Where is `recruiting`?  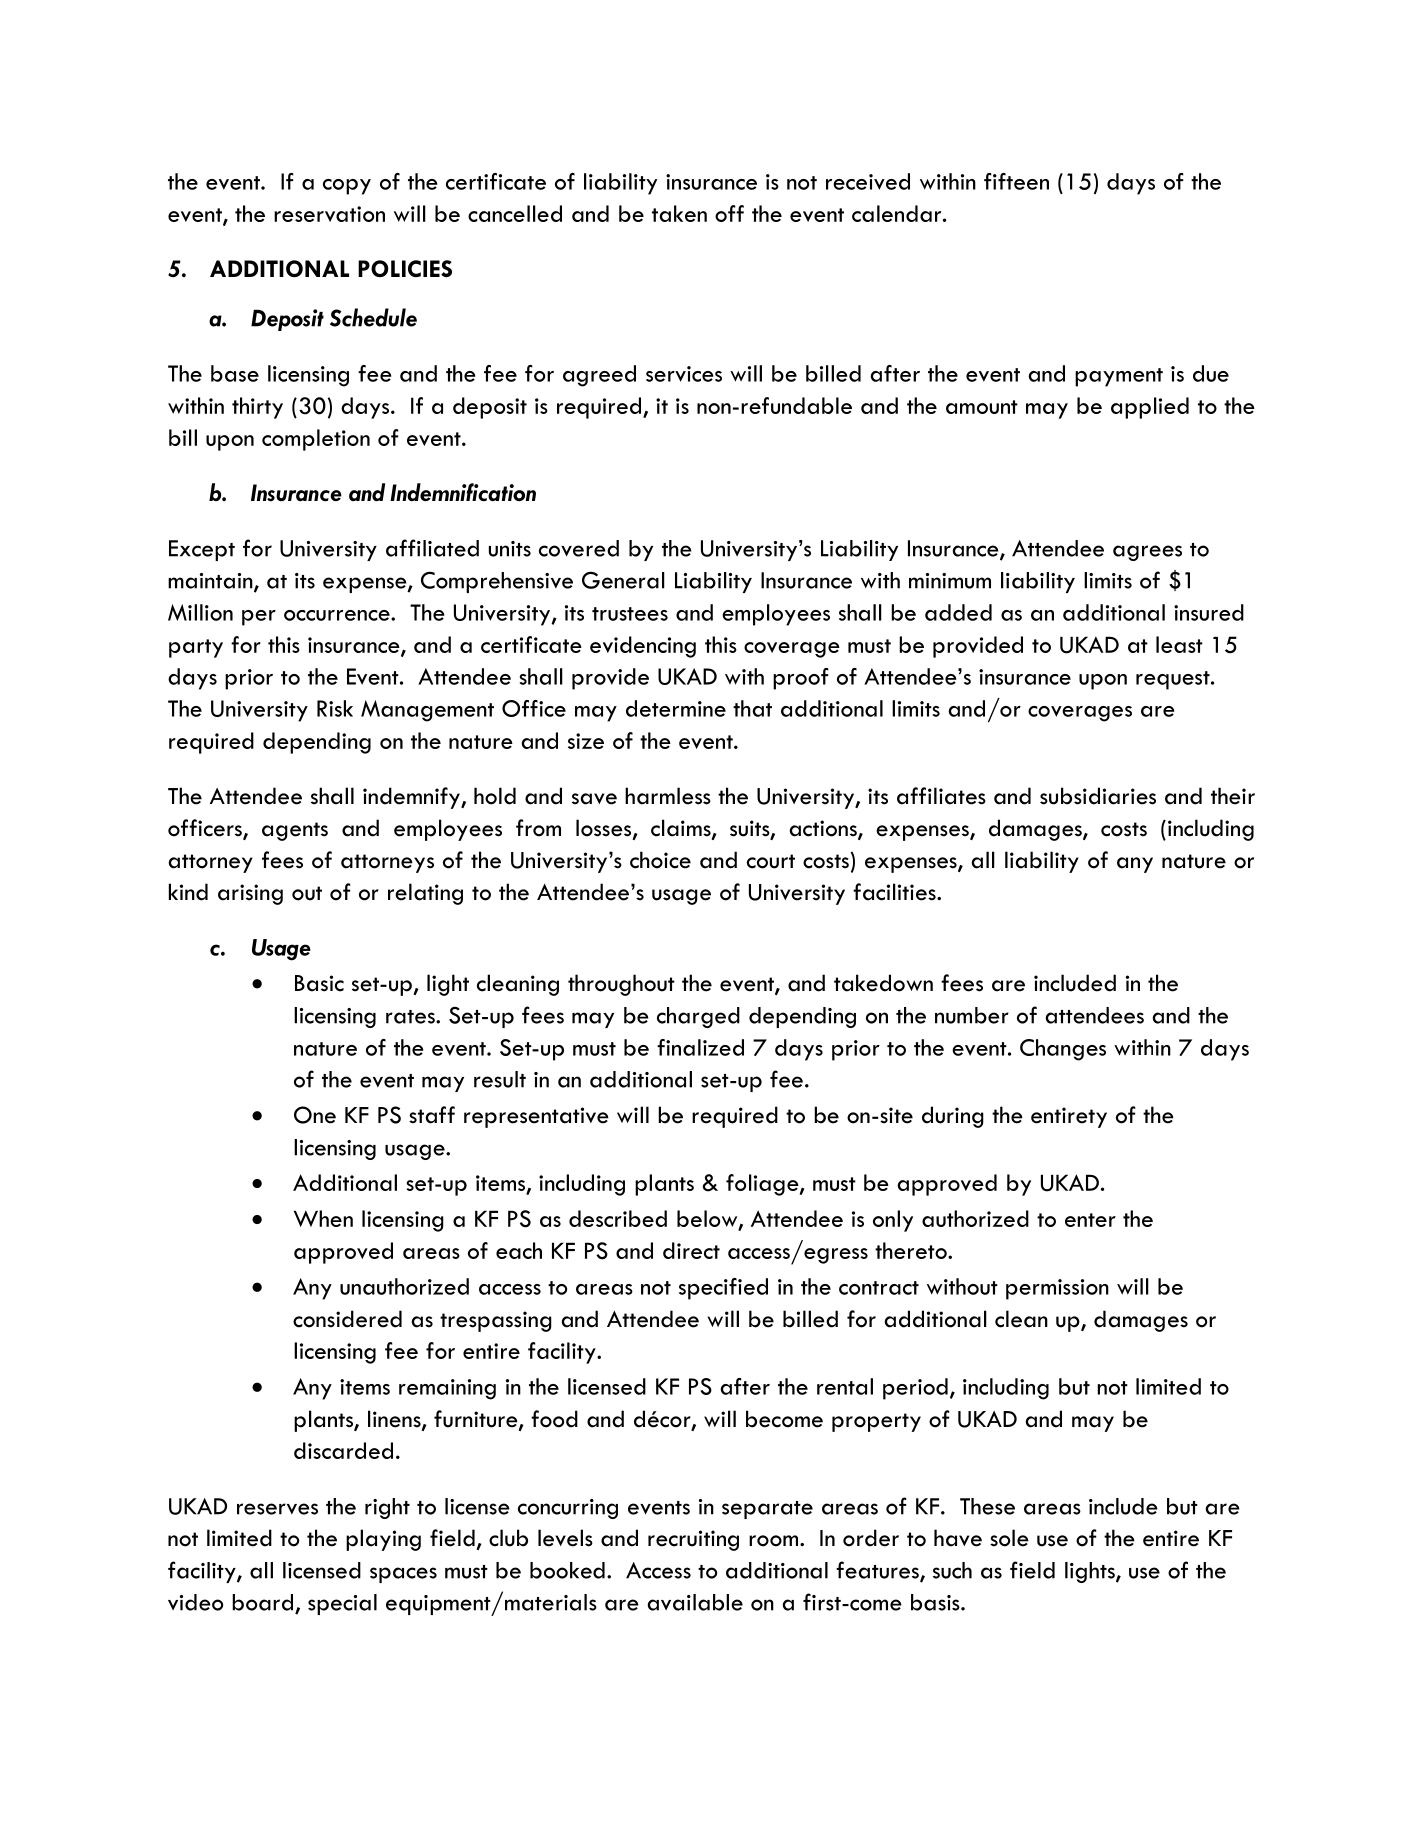
recruiting is located at coordinates (693, 1540).
